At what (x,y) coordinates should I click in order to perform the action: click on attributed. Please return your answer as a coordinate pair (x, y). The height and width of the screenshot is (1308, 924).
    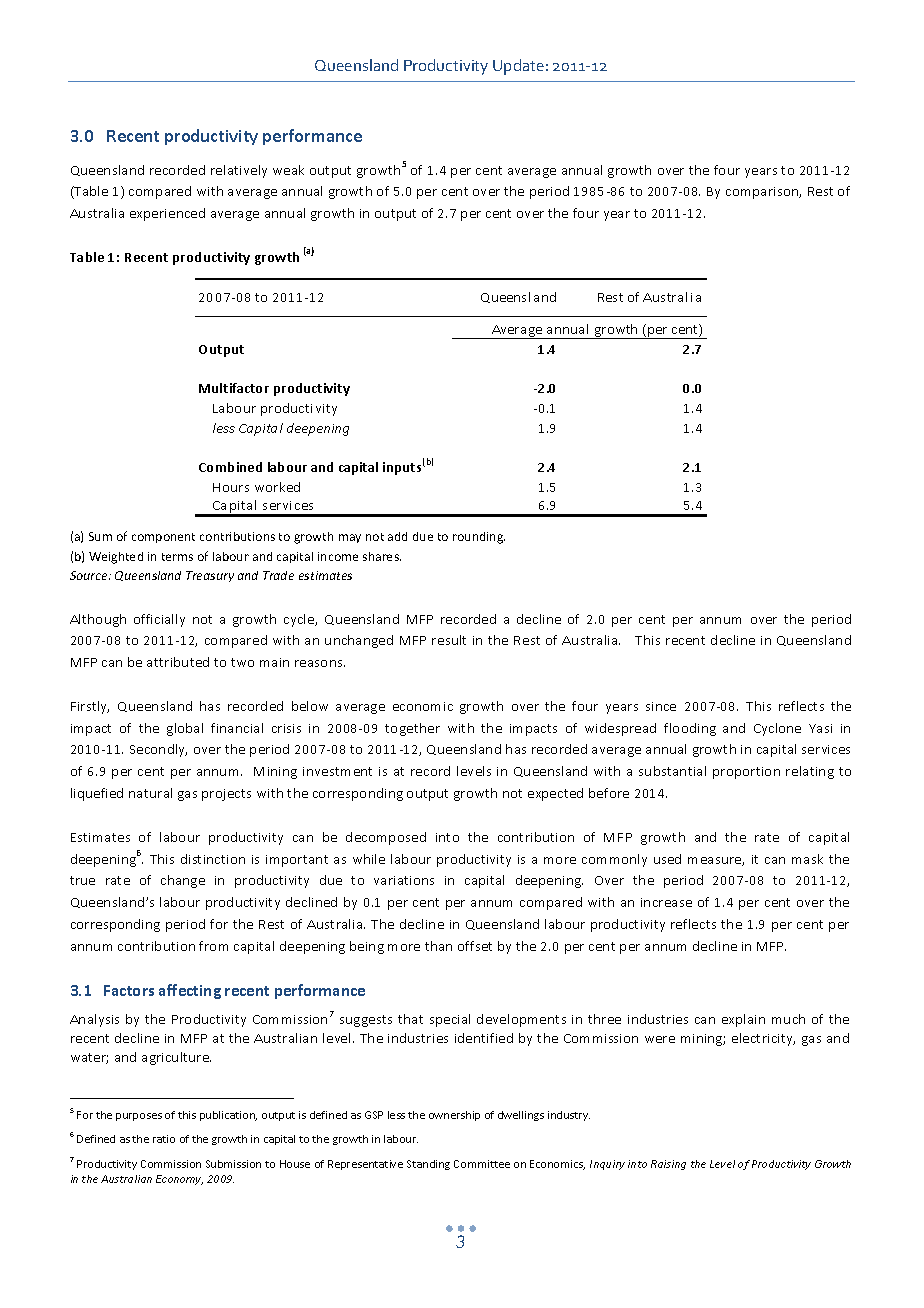
    Looking at the image, I should click on (178, 662).
